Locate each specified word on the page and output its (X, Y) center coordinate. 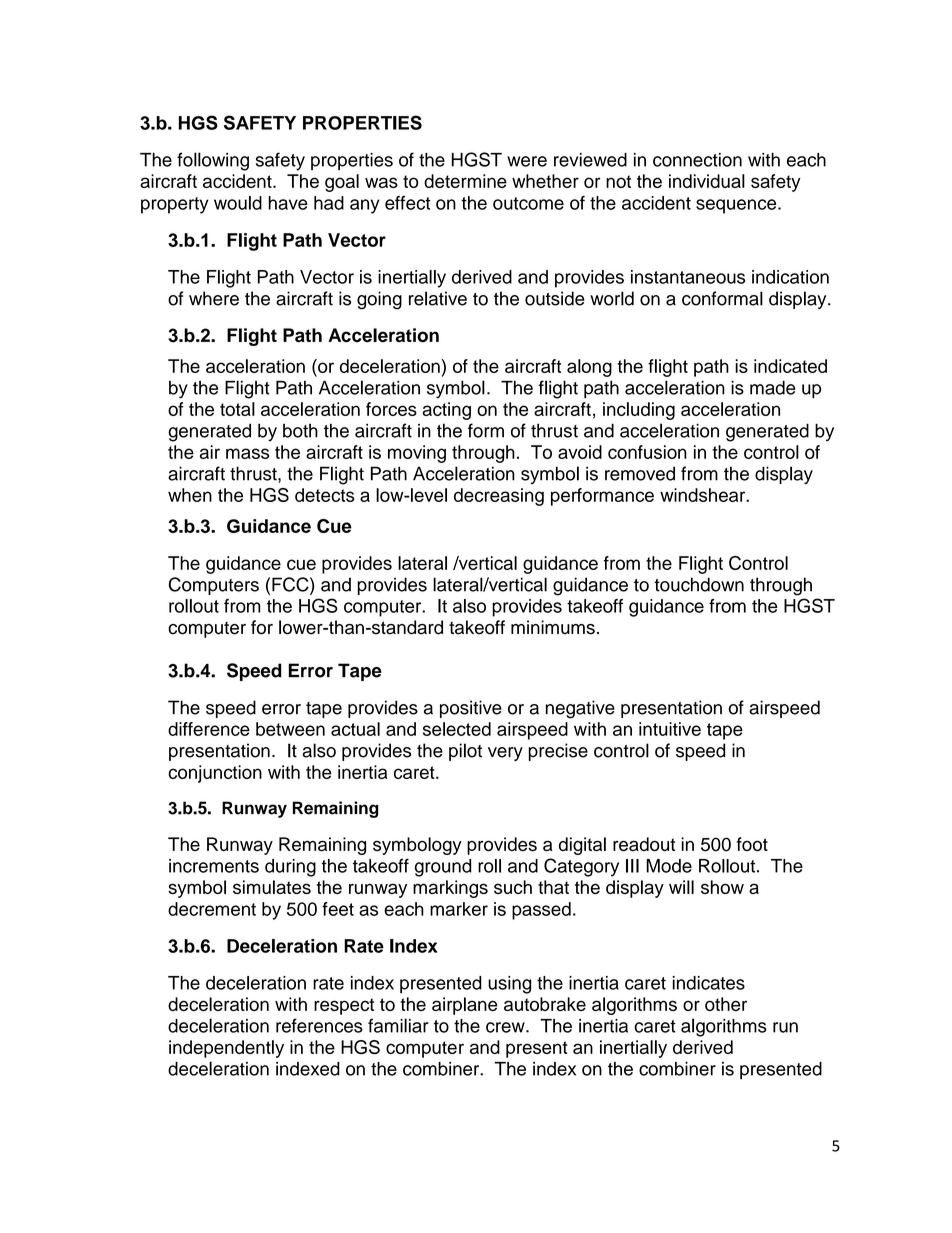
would (238, 203)
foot (752, 844)
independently (226, 1049)
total (237, 409)
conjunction (215, 774)
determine (465, 181)
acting (446, 411)
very (505, 754)
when (190, 495)
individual (707, 181)
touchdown (699, 584)
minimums (553, 627)
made (772, 387)
